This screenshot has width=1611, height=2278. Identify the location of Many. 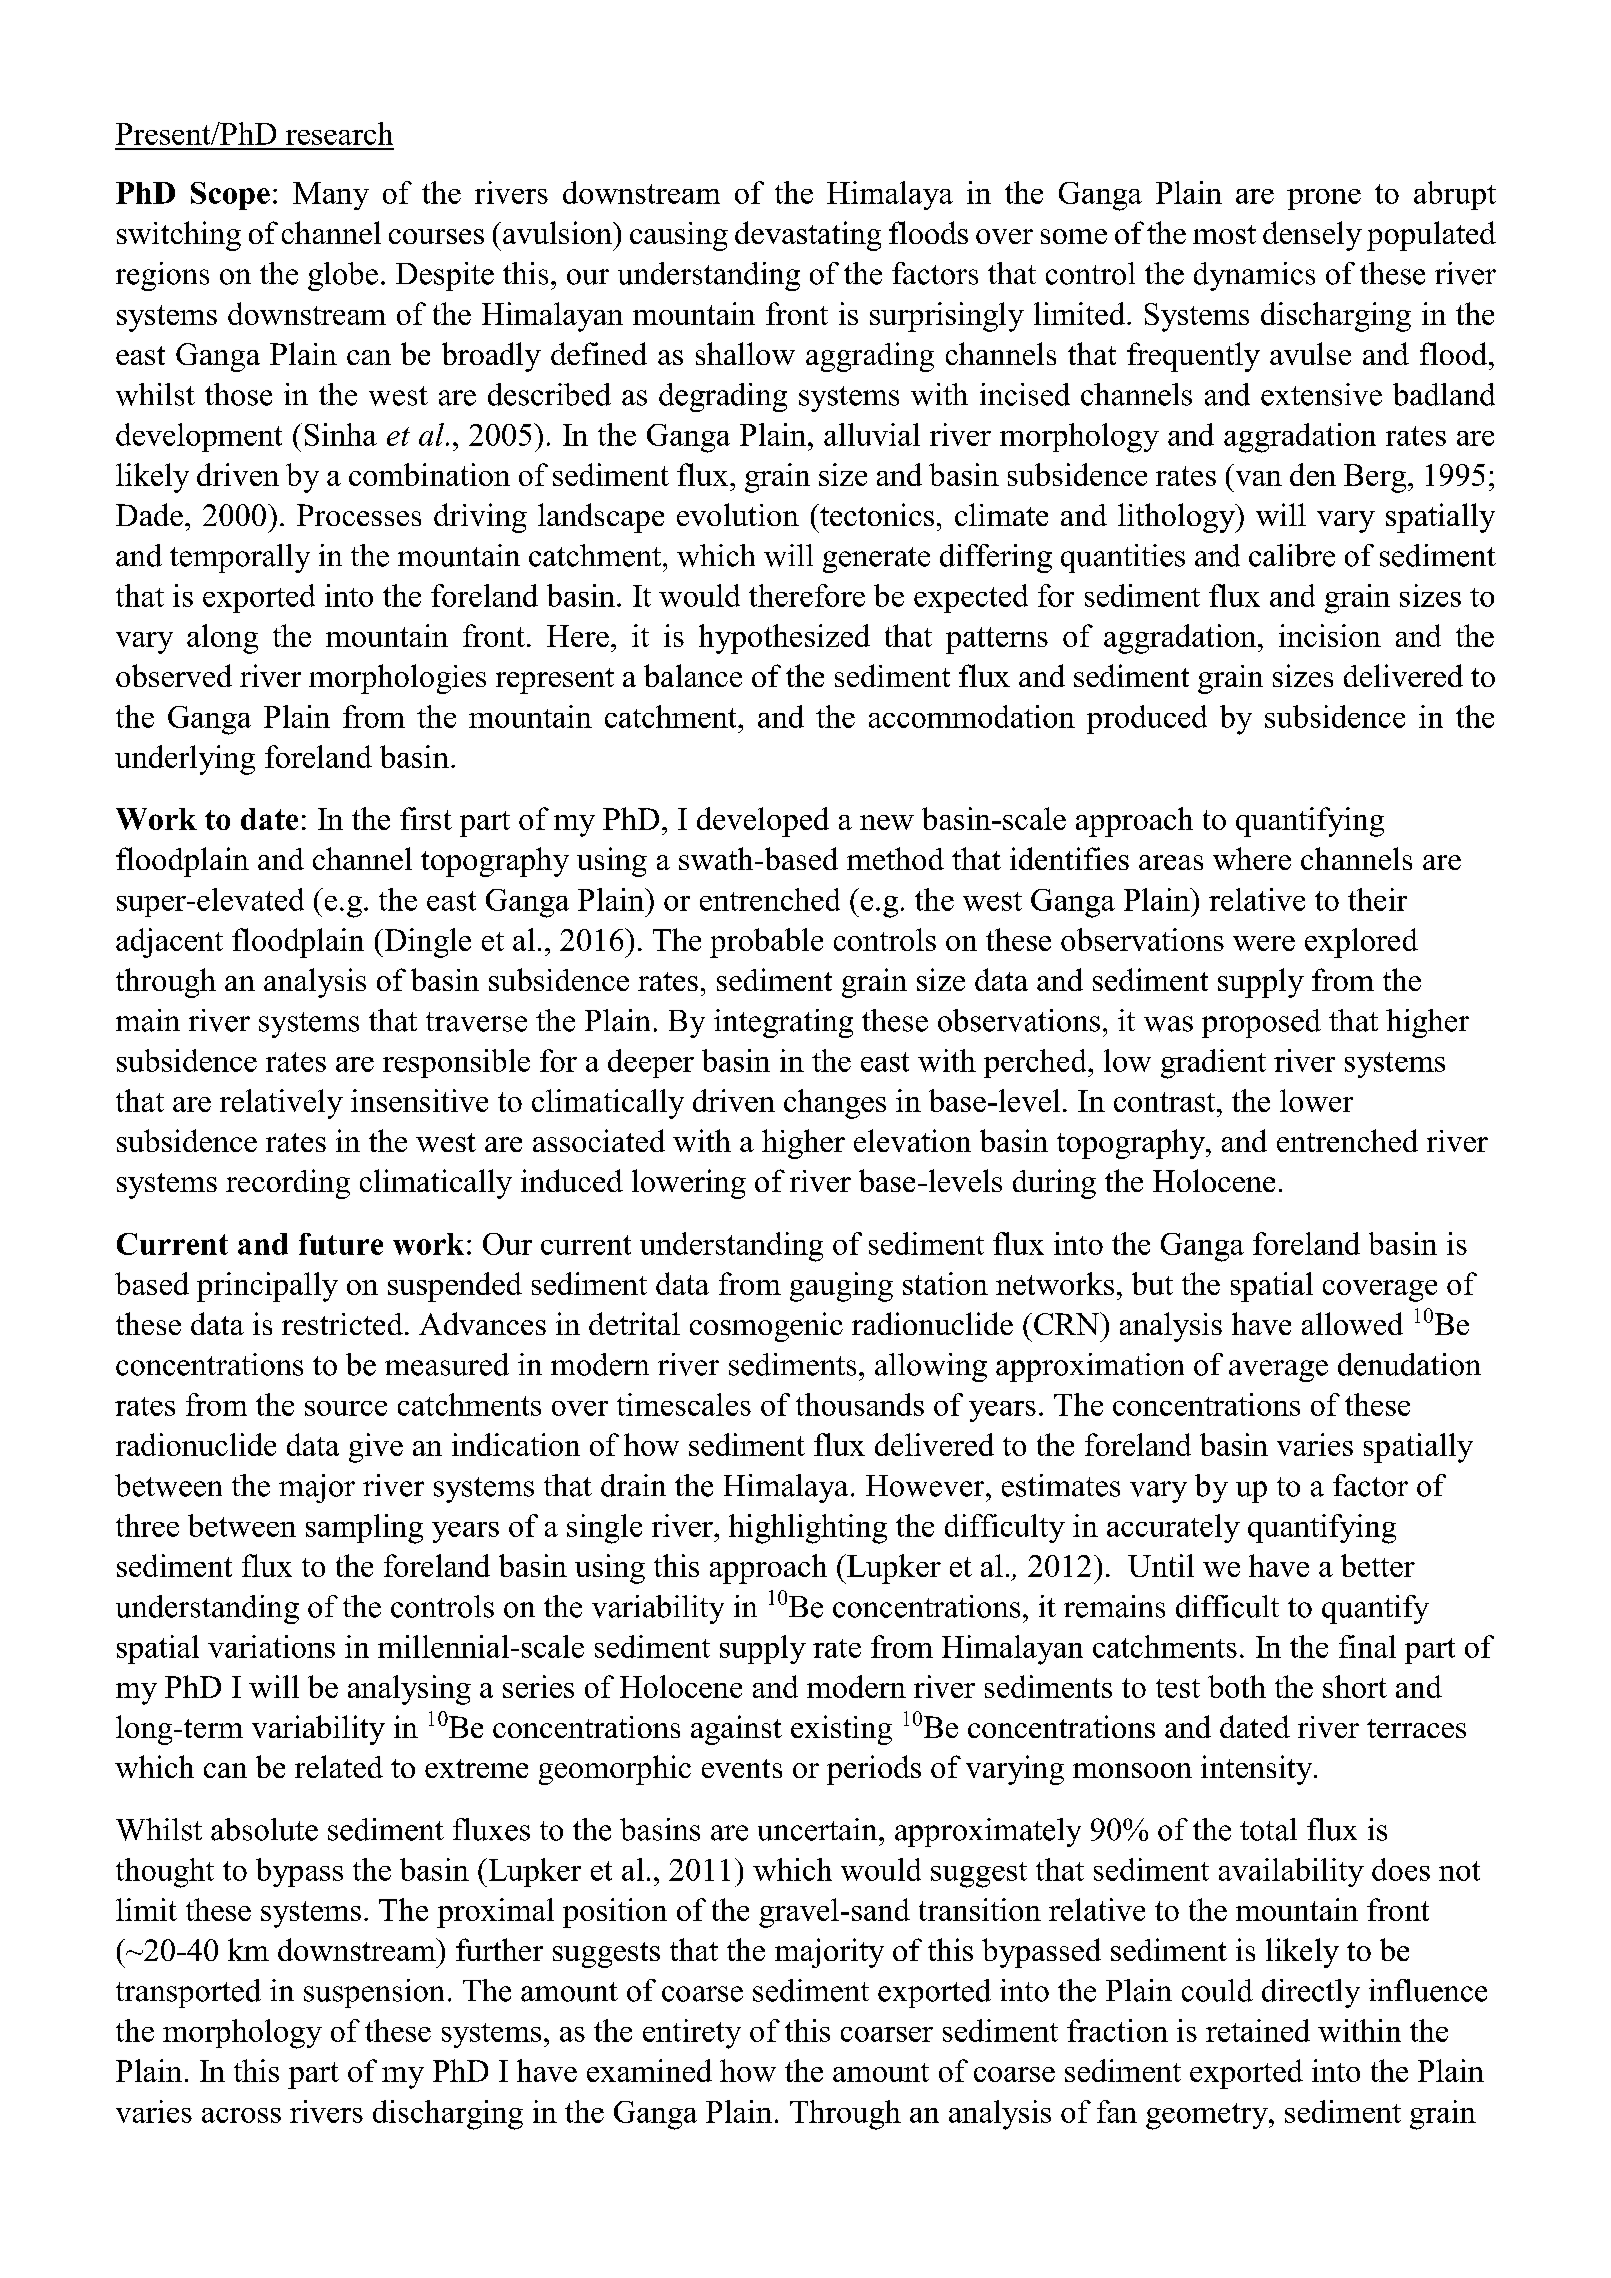
(331, 196).
